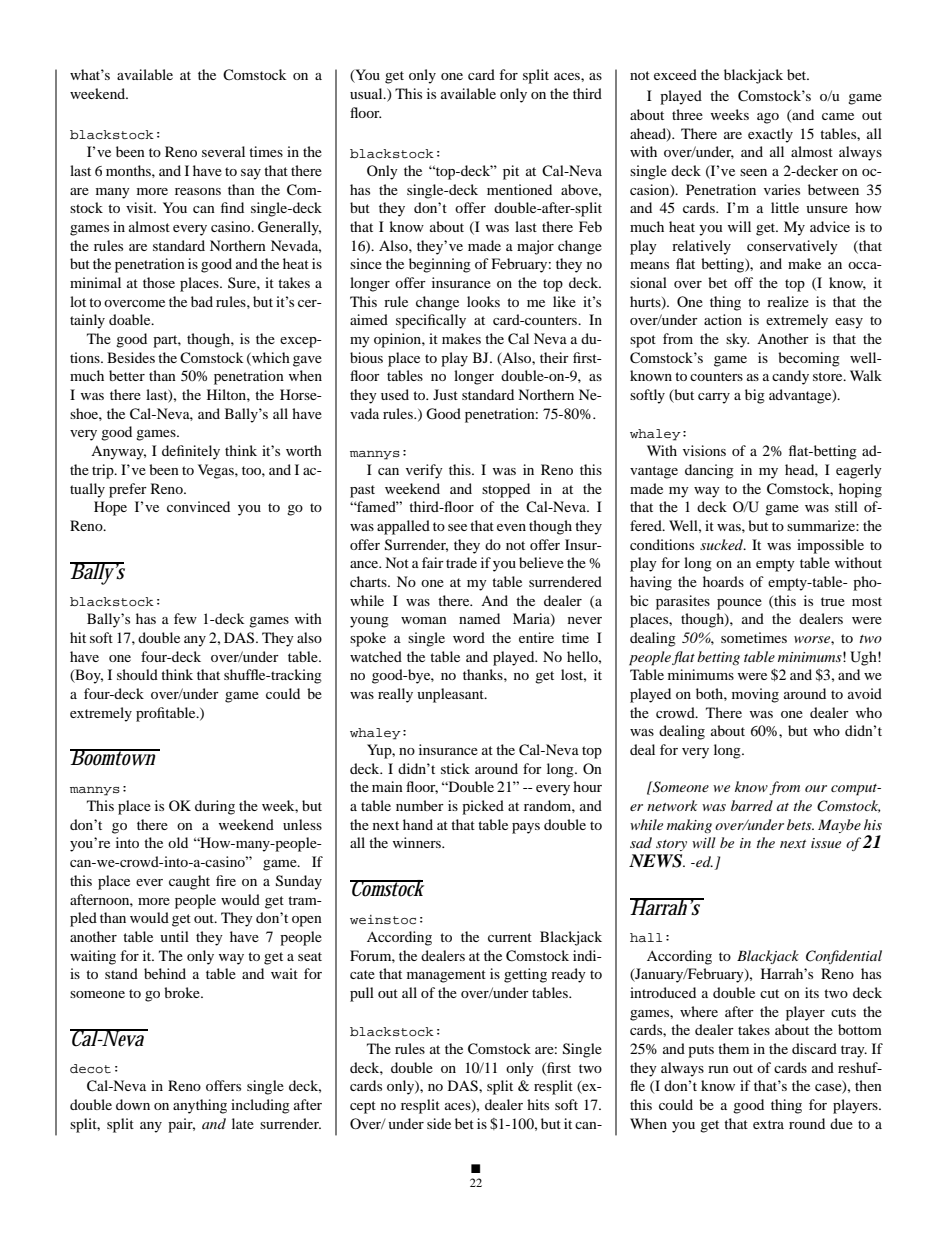 The height and width of the page is (1233, 952). Describe the element at coordinates (511, 172) in the page. I see `pit` at that location.
